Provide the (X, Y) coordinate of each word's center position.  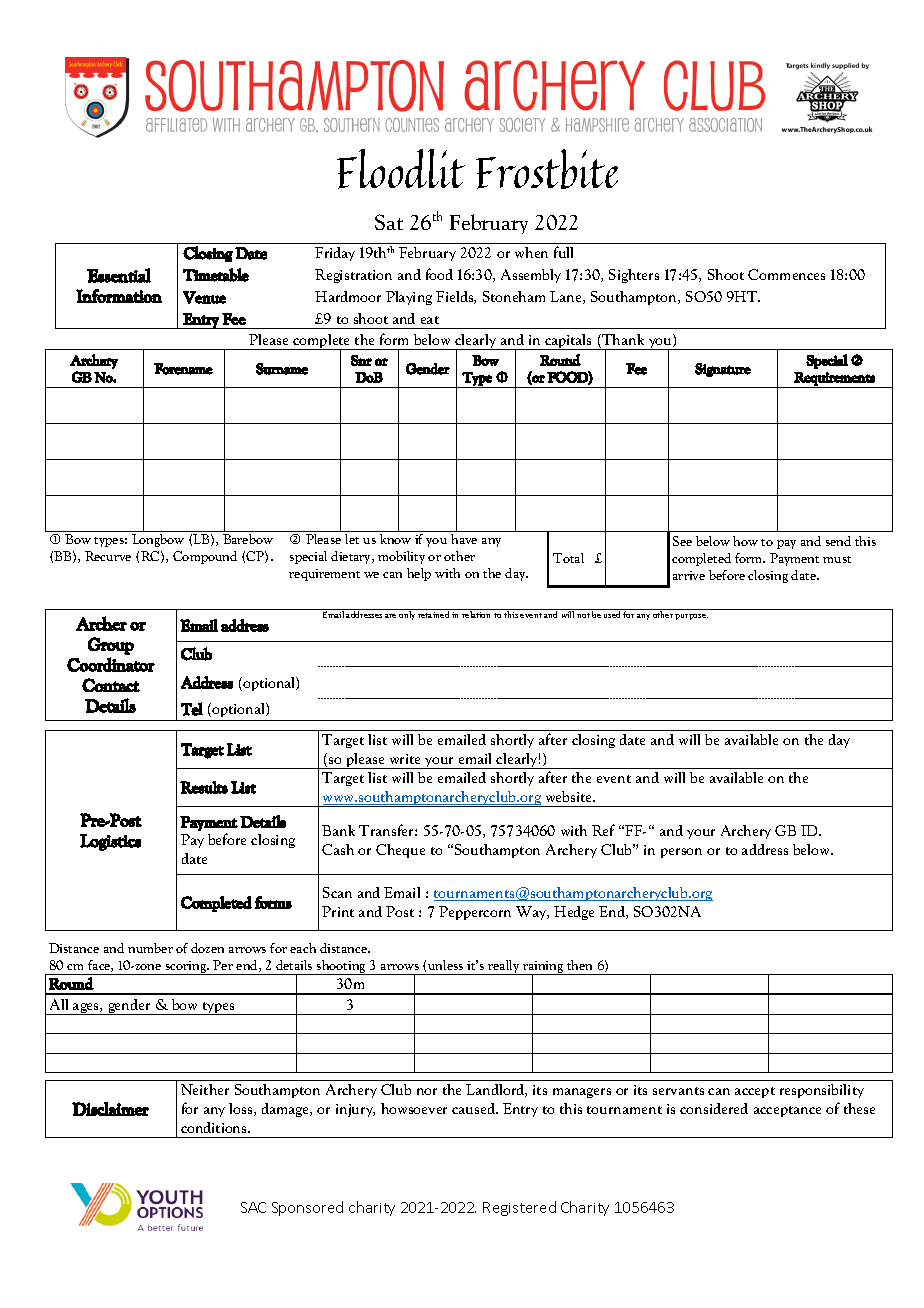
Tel (192, 709)
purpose (691, 617)
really (504, 967)
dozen (207, 948)
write (405, 759)
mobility (401, 557)
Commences (786, 274)
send (838, 541)
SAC (253, 1207)
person (681, 853)
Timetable (216, 275)
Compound (205, 557)
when (531, 252)
